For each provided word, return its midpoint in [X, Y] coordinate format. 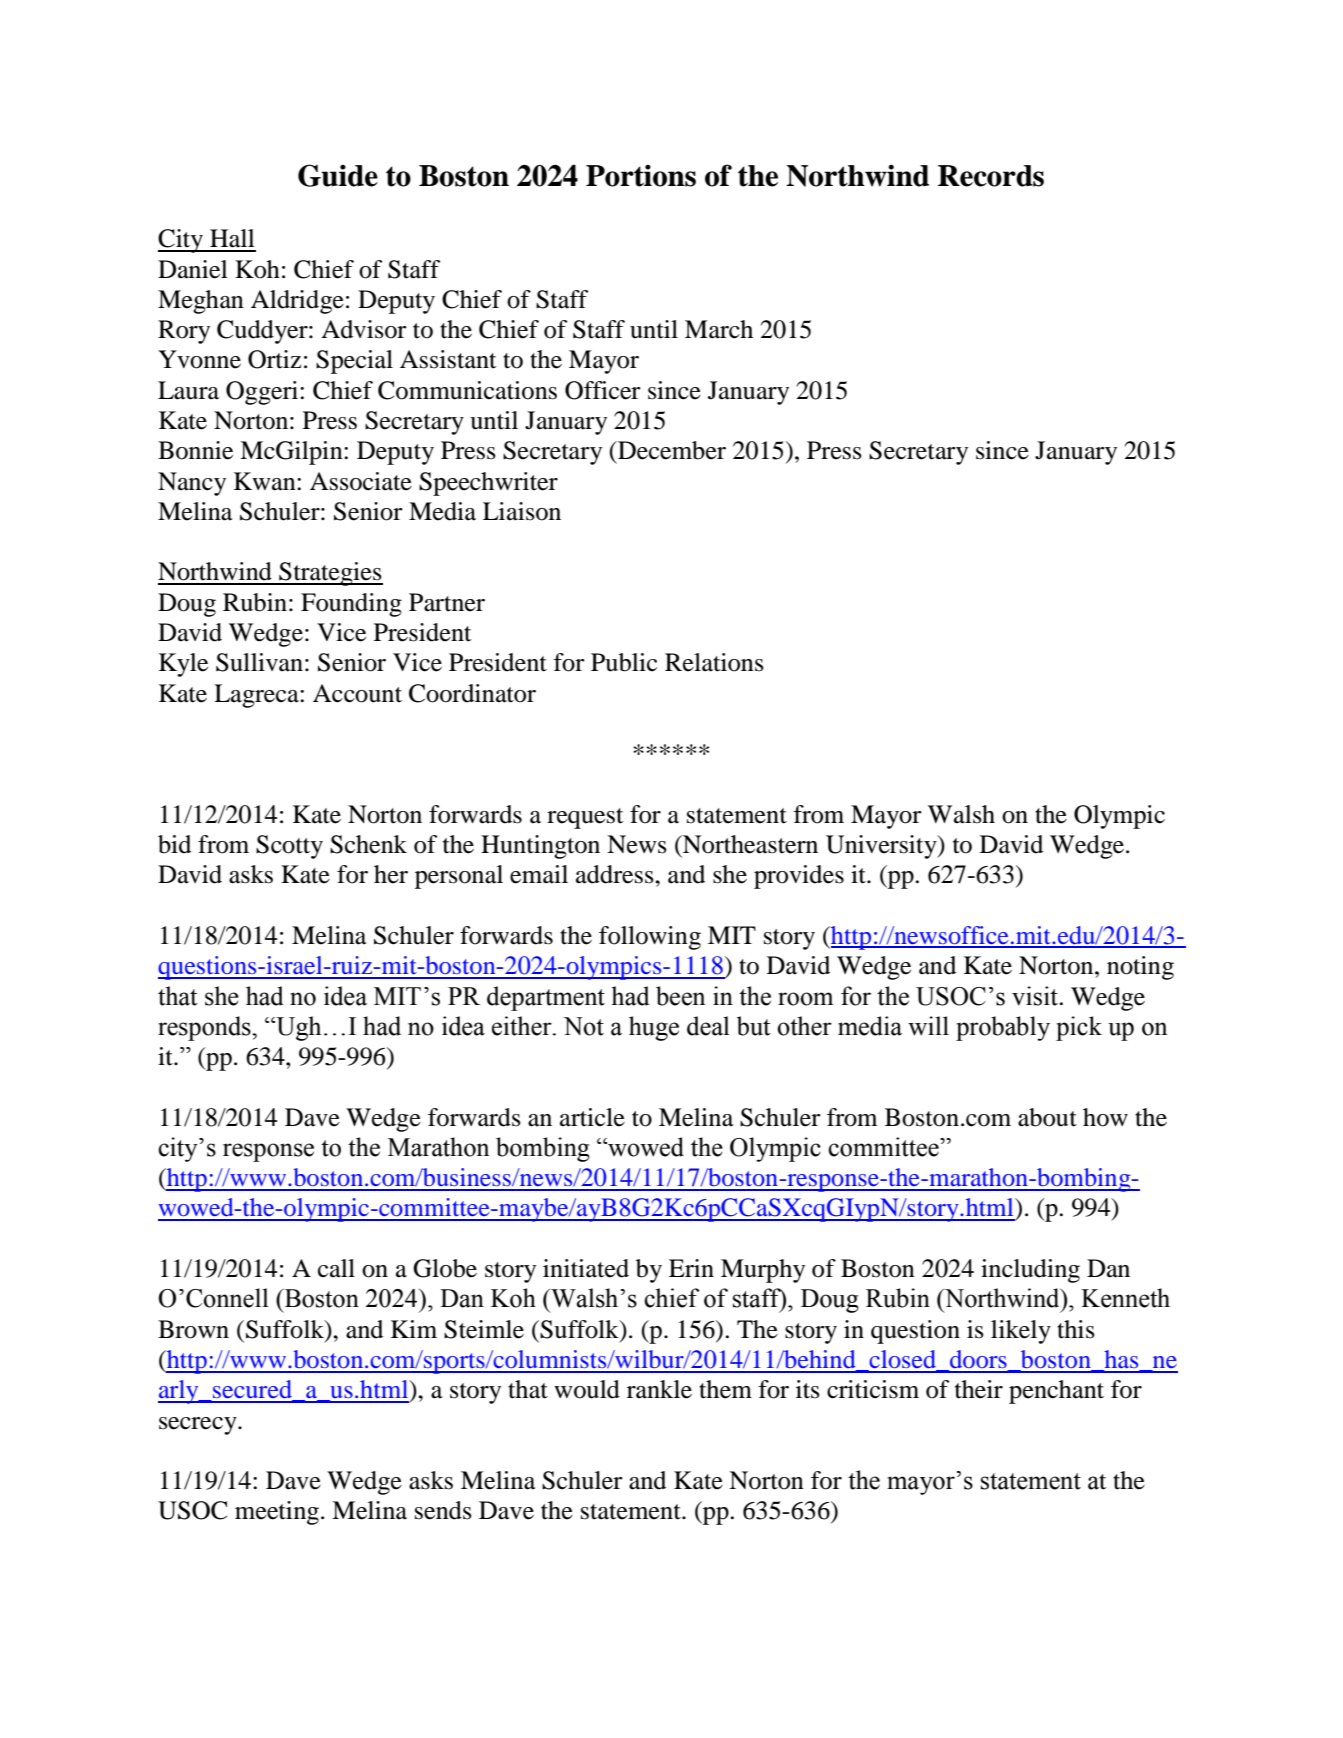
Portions [641, 175]
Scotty [289, 847]
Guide [338, 175]
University [882, 847]
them [725, 1389]
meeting [277, 1513]
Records [991, 176]
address [616, 874]
